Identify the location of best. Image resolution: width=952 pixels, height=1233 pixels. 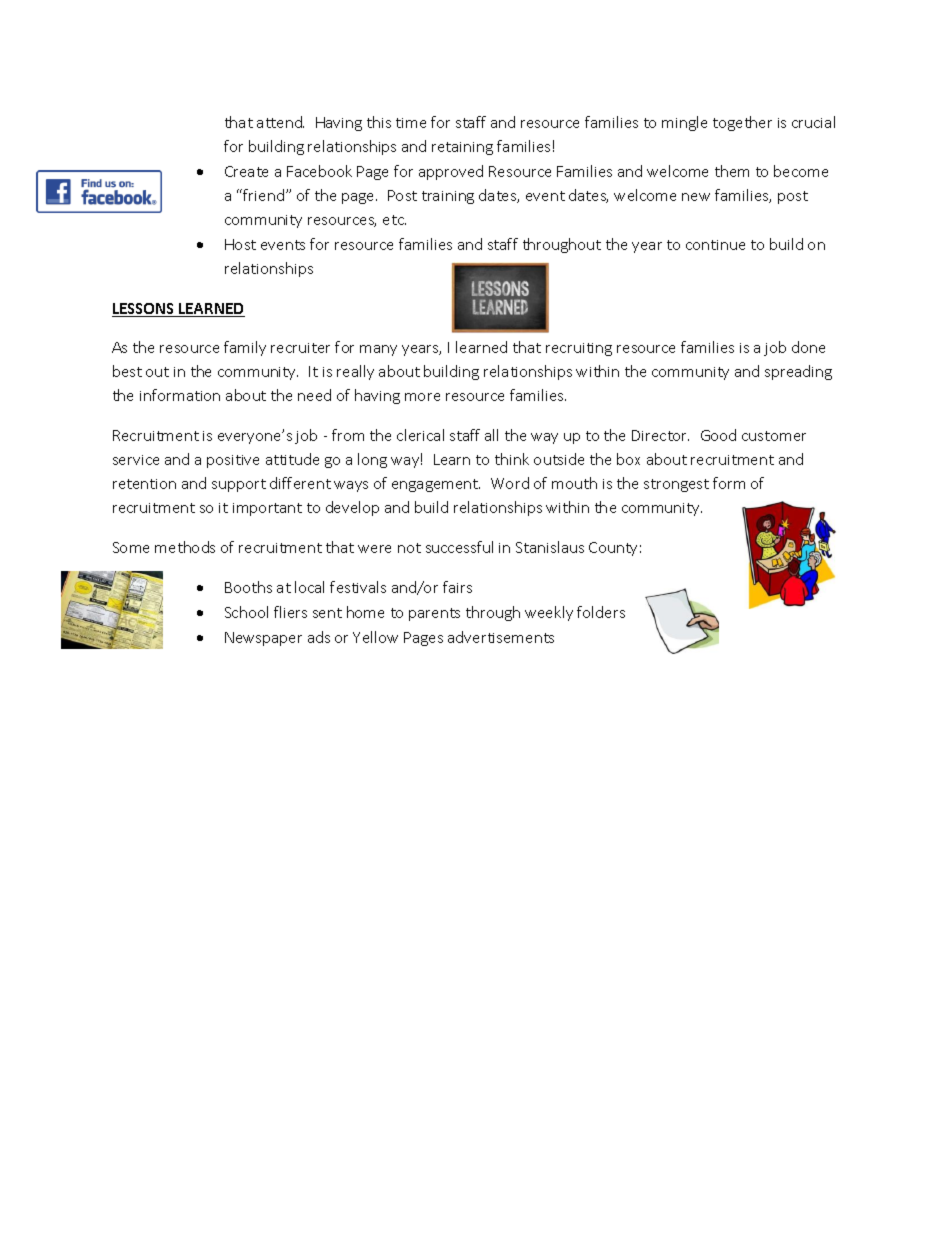
(127, 371).
